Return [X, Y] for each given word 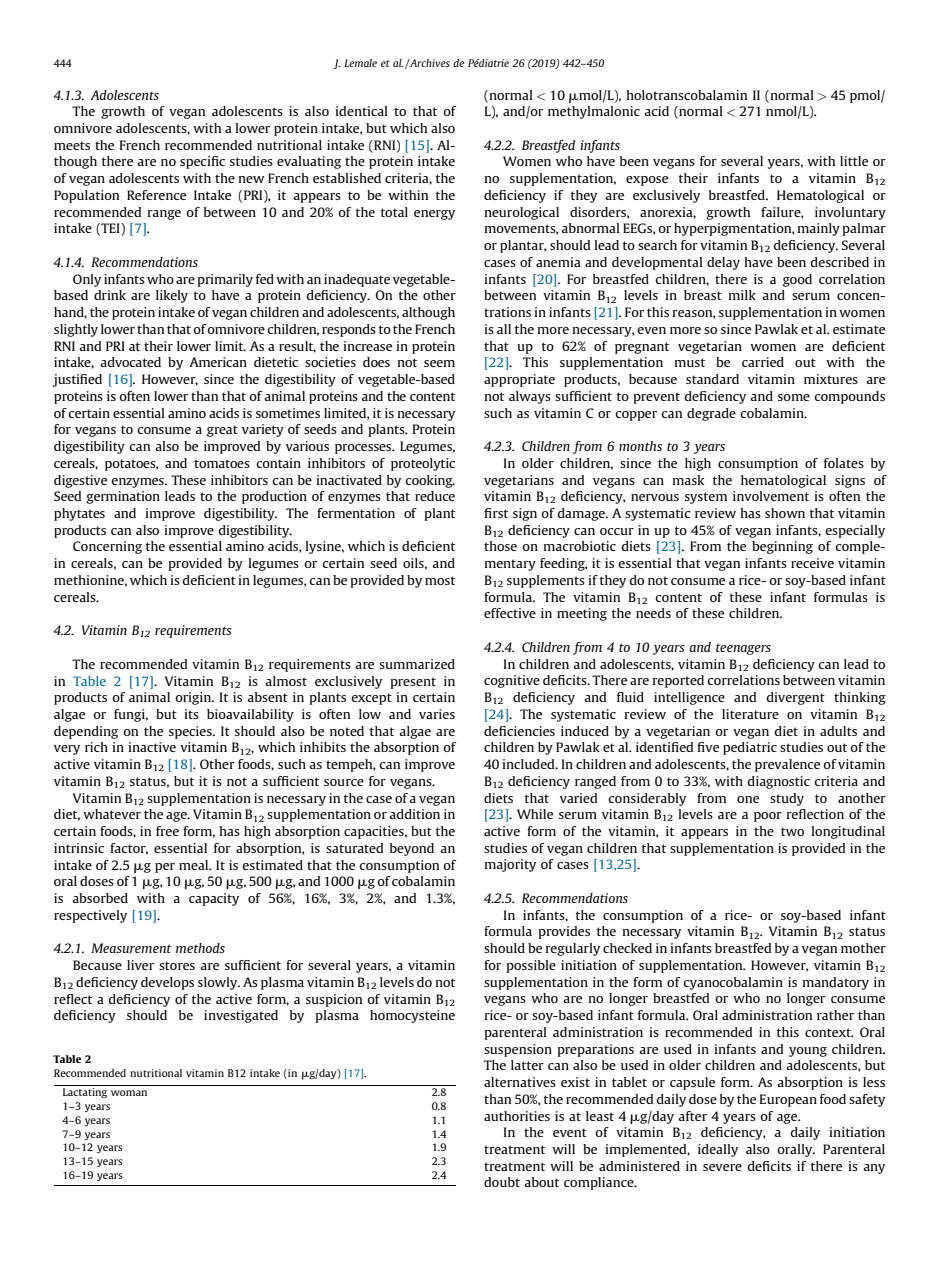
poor [768, 817]
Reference [156, 195]
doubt [502, 1182]
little [854, 161]
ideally [718, 1150]
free [167, 831]
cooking [430, 481]
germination [123, 497]
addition [414, 814]
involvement [771, 496]
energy [434, 215]
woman [129, 1093]
